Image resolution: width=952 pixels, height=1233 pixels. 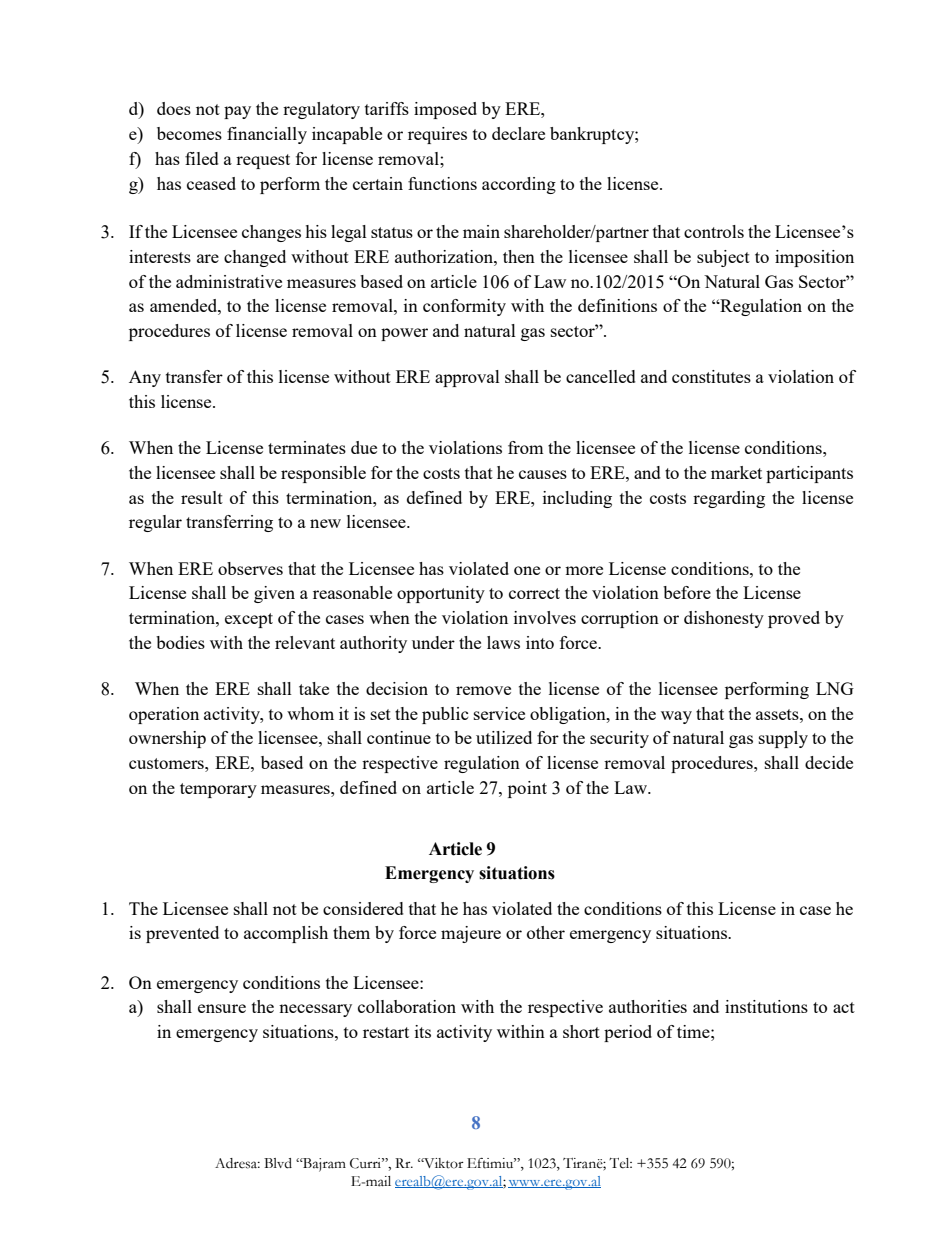 I want to click on institutions, so click(x=766, y=1006).
